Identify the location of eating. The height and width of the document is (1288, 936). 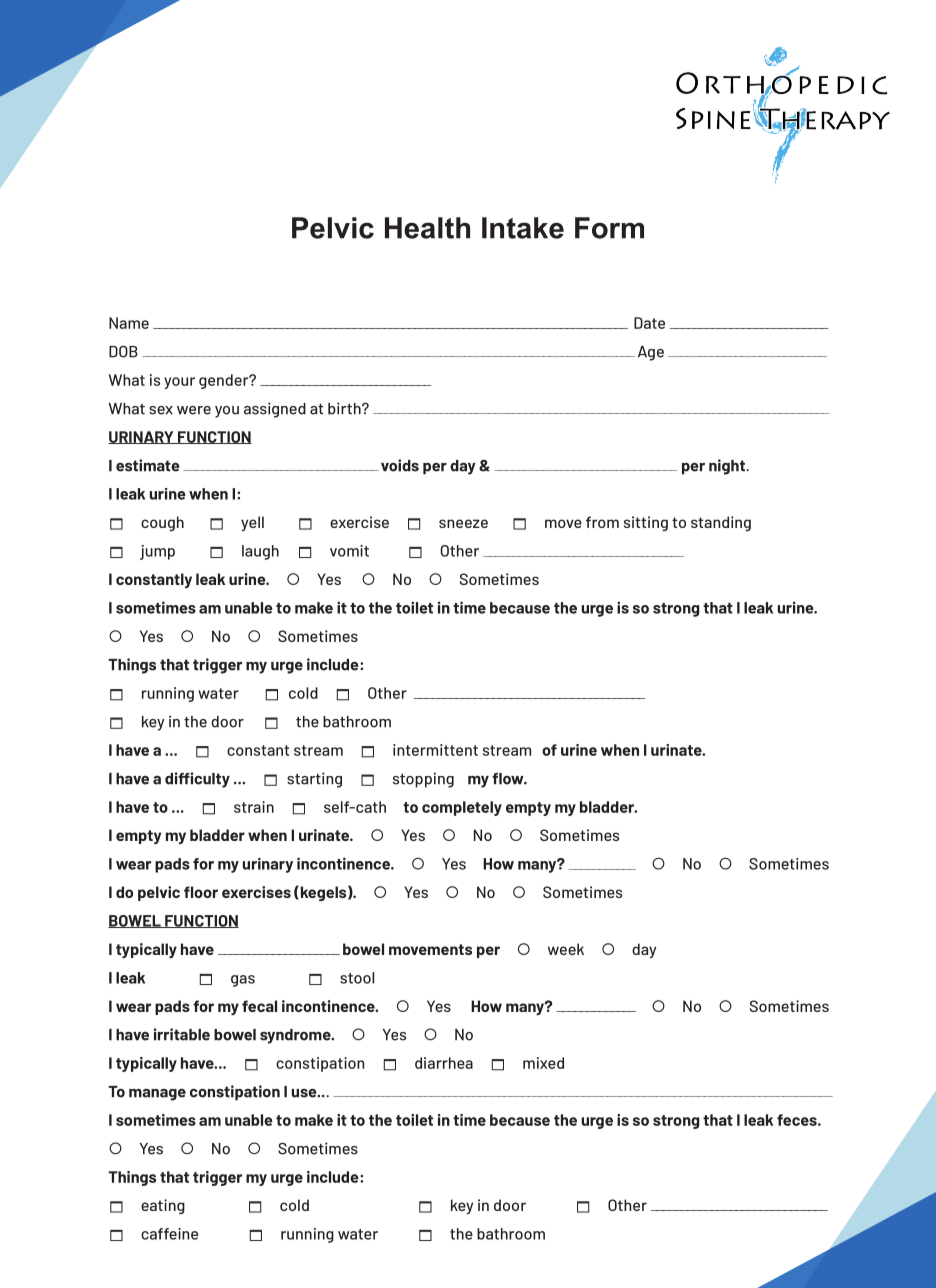
(163, 1206).
